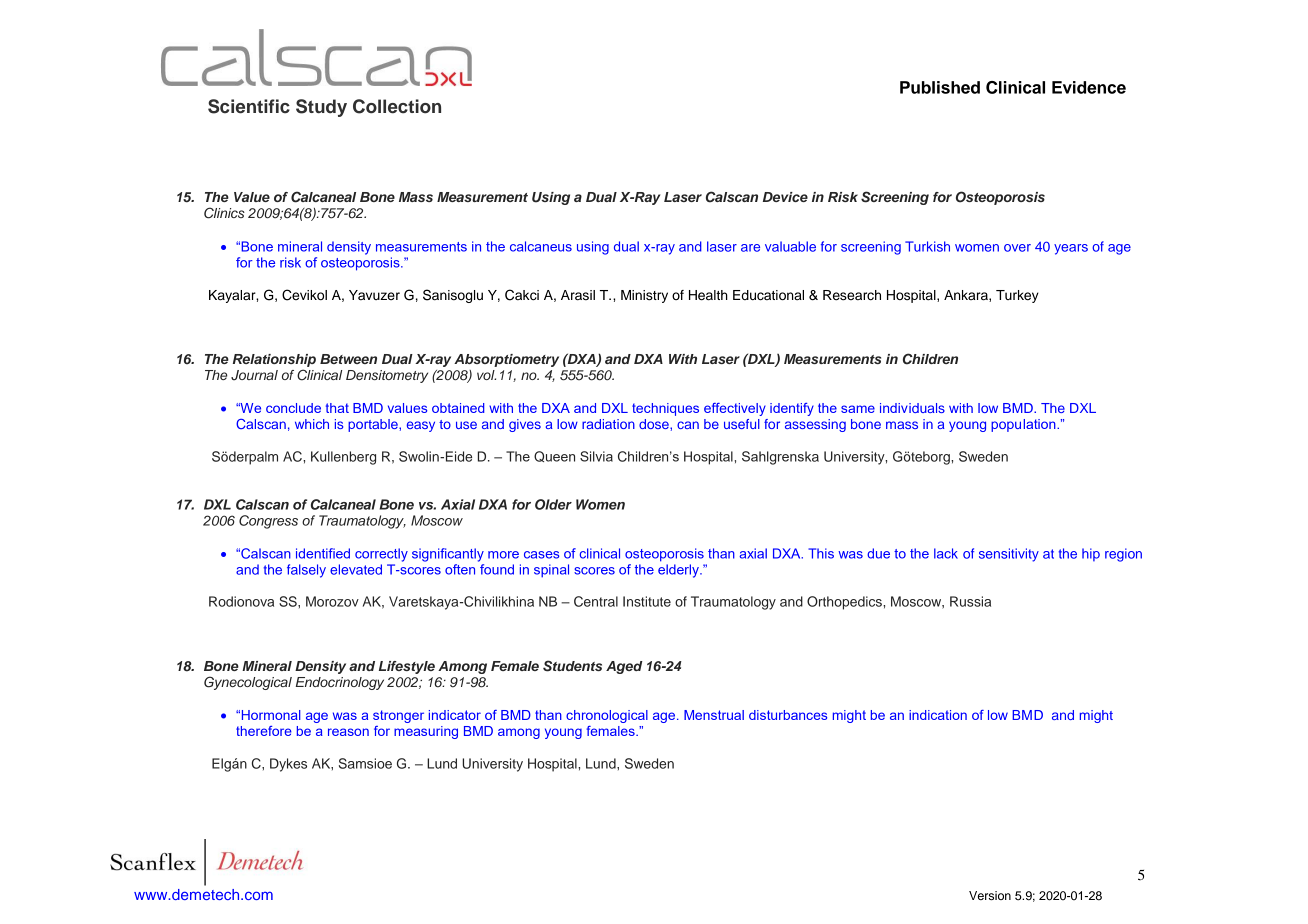 The width and height of the image is (1308, 924). What do you see at coordinates (288, 765) in the image?
I see `Dykes` at bounding box center [288, 765].
